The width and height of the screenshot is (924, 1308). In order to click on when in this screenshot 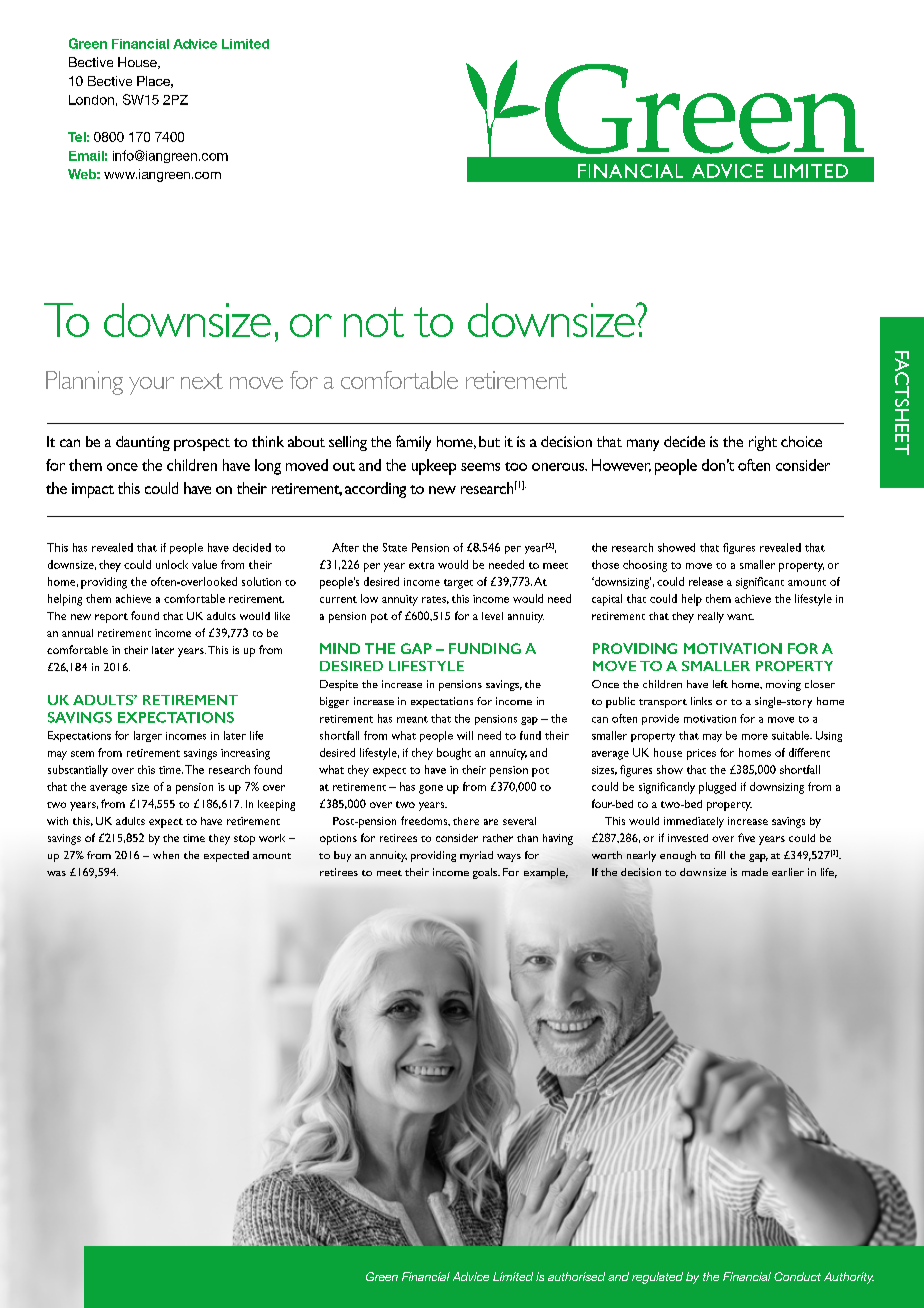, I will do `click(166, 855)`.
